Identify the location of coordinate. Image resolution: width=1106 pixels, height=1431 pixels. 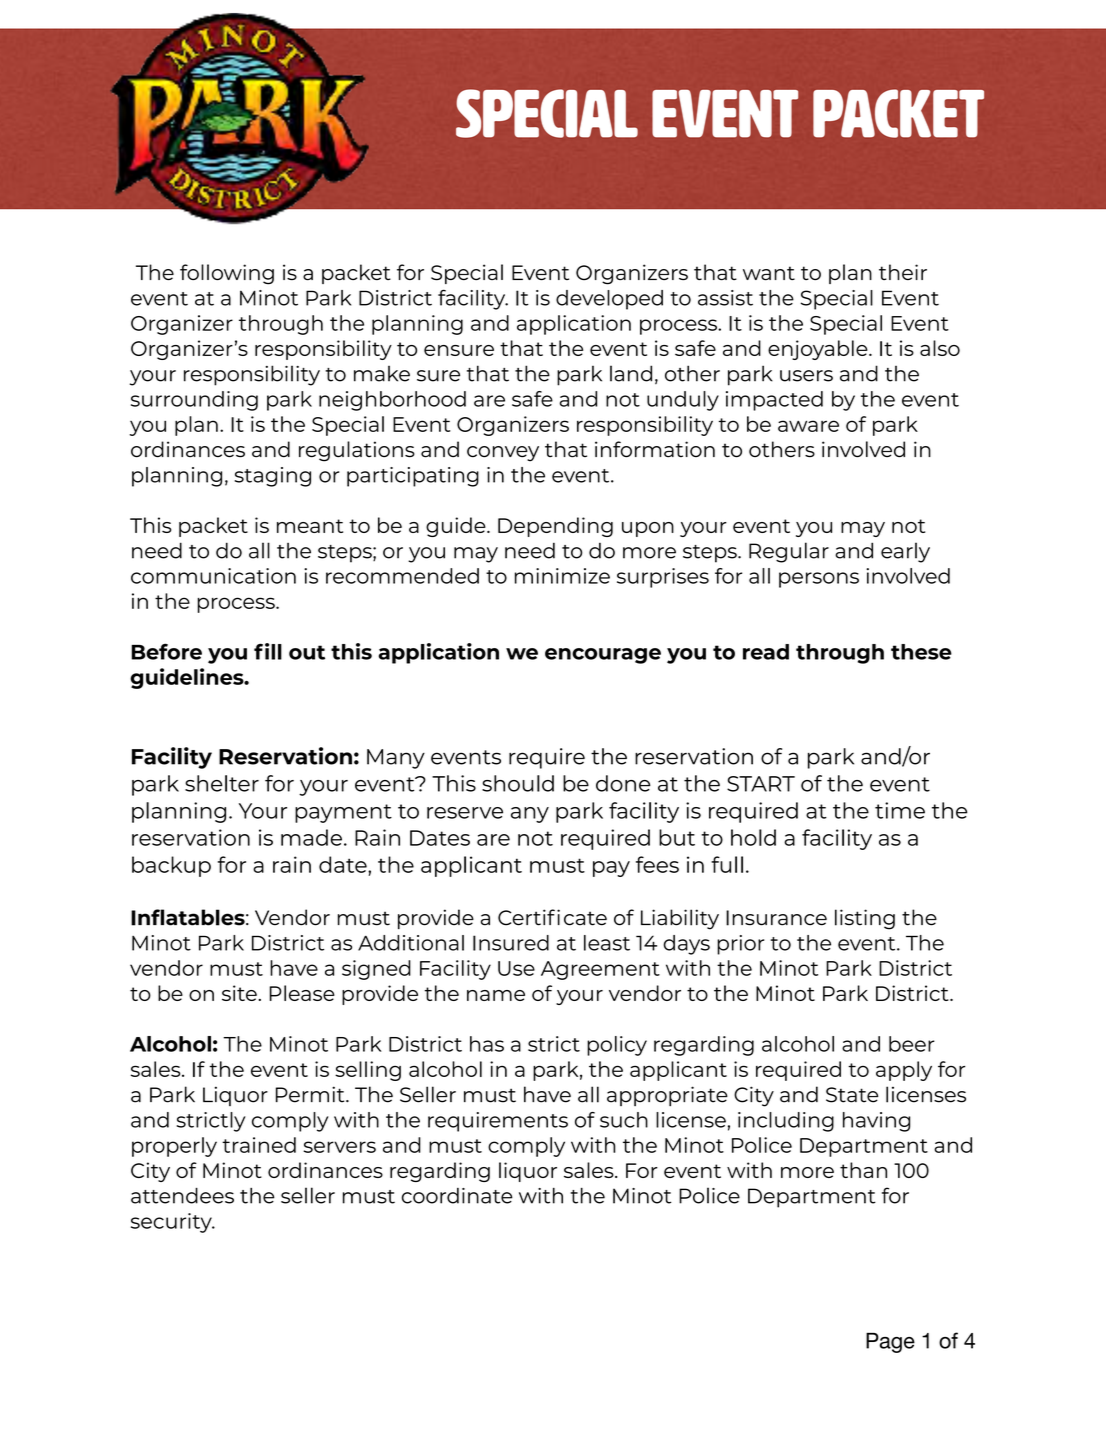
(457, 1196).
